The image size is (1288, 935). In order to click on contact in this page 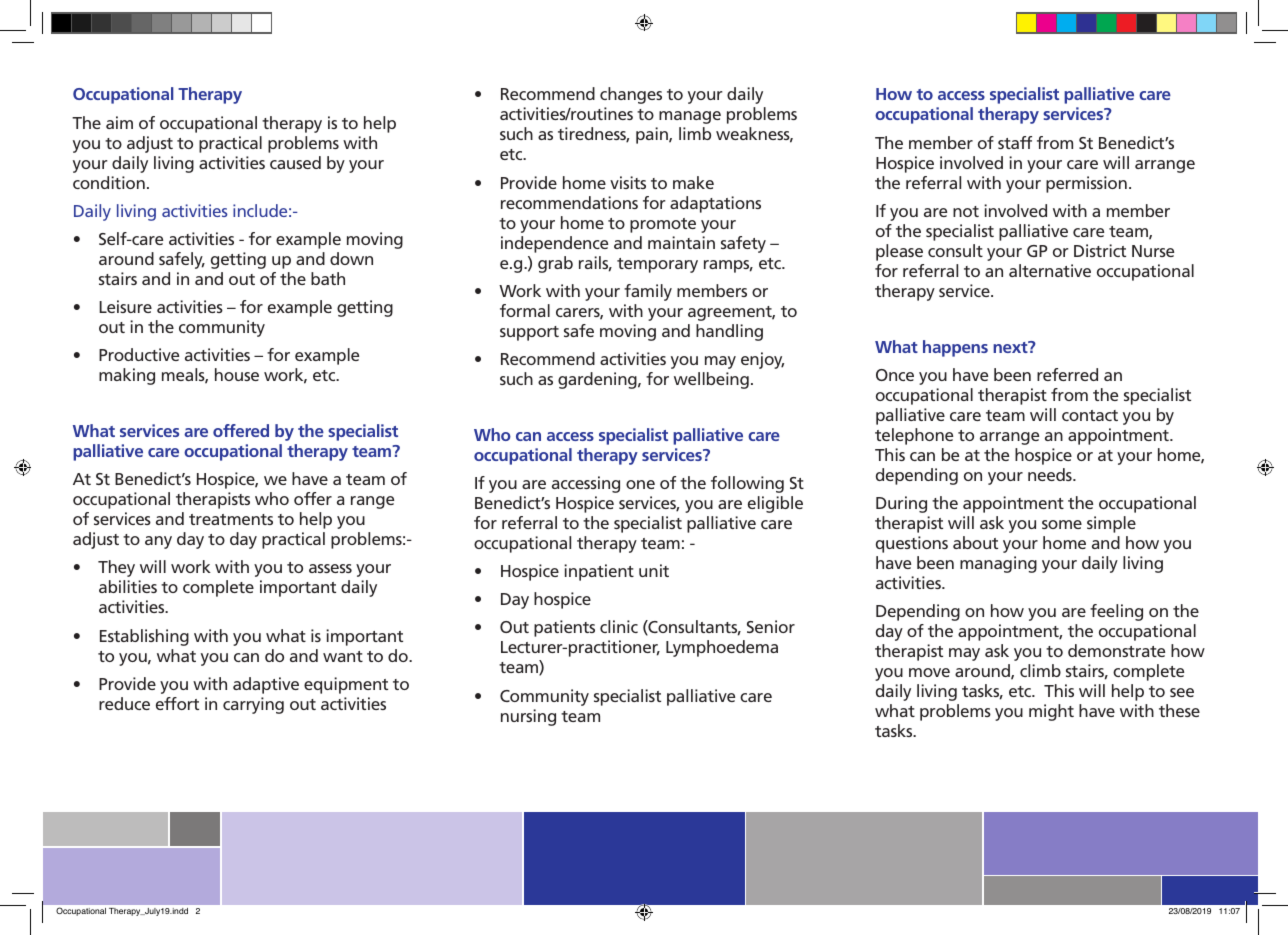, I will do `click(1090, 415)`.
